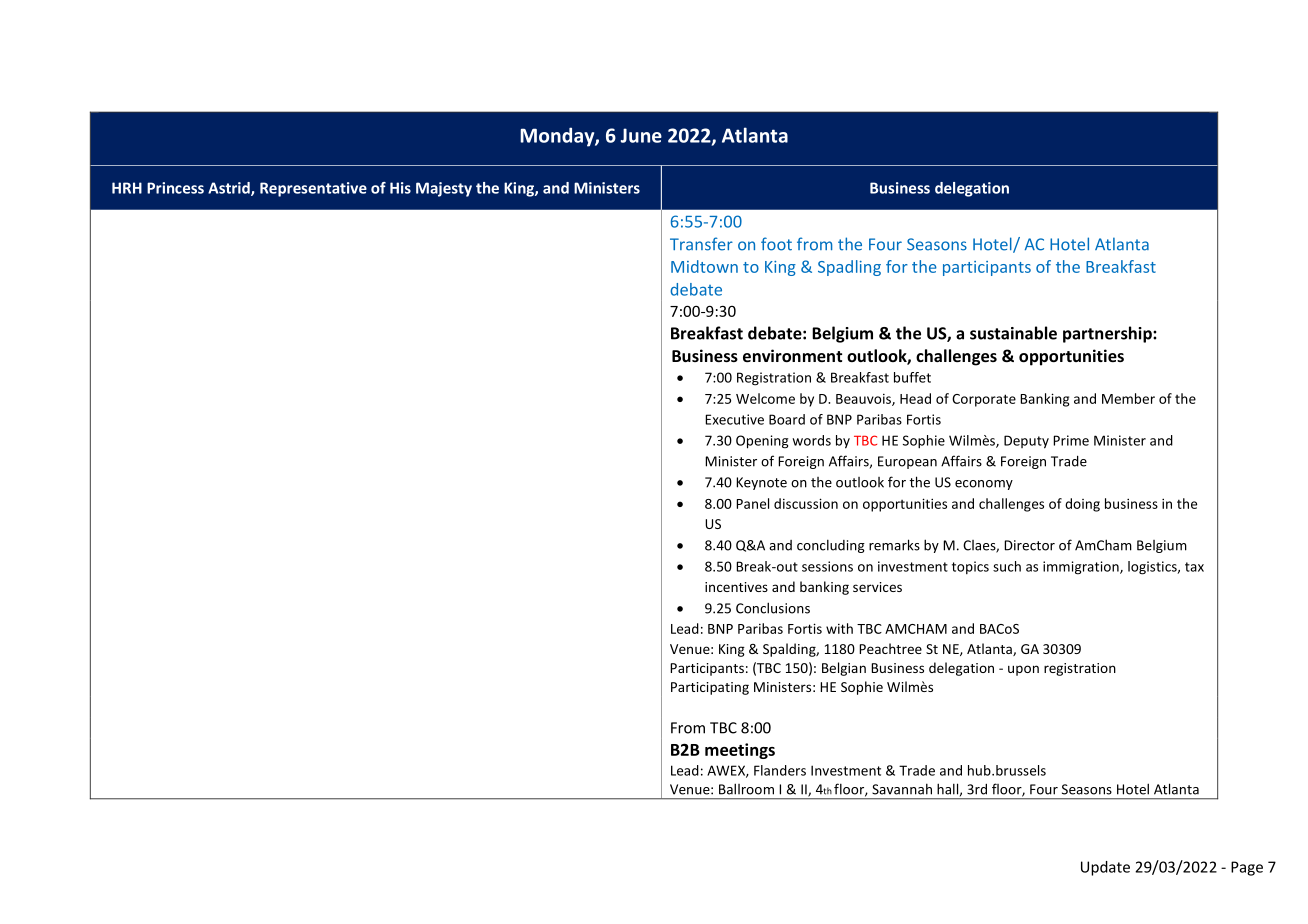 The height and width of the page is (924, 1308). Describe the element at coordinates (776, 244) in the page. I see `foot` at that location.
